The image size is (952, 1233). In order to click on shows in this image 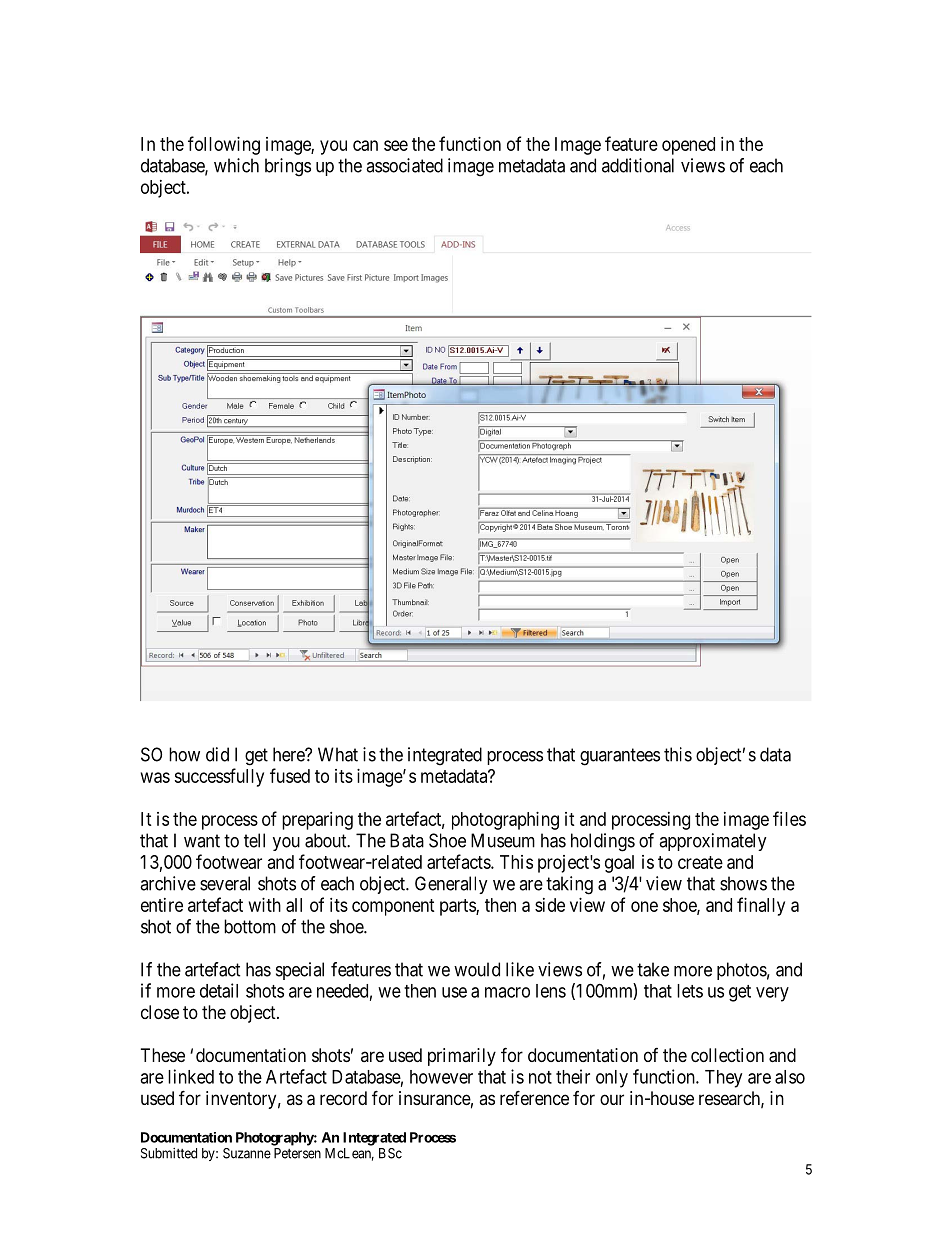, I will do `click(743, 883)`.
